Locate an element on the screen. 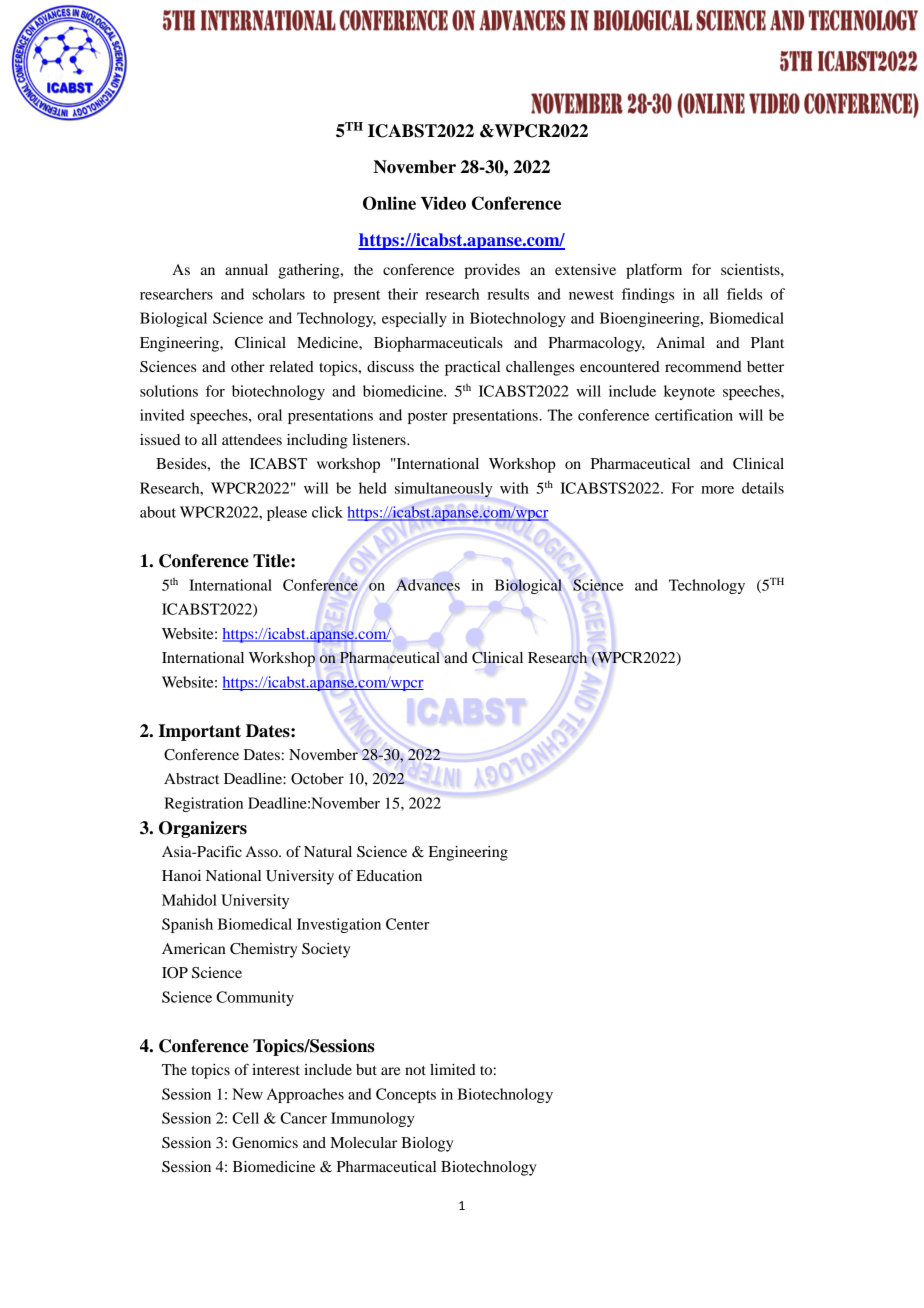 The width and height of the screenshot is (924, 1308). annual is located at coordinates (246, 269).
